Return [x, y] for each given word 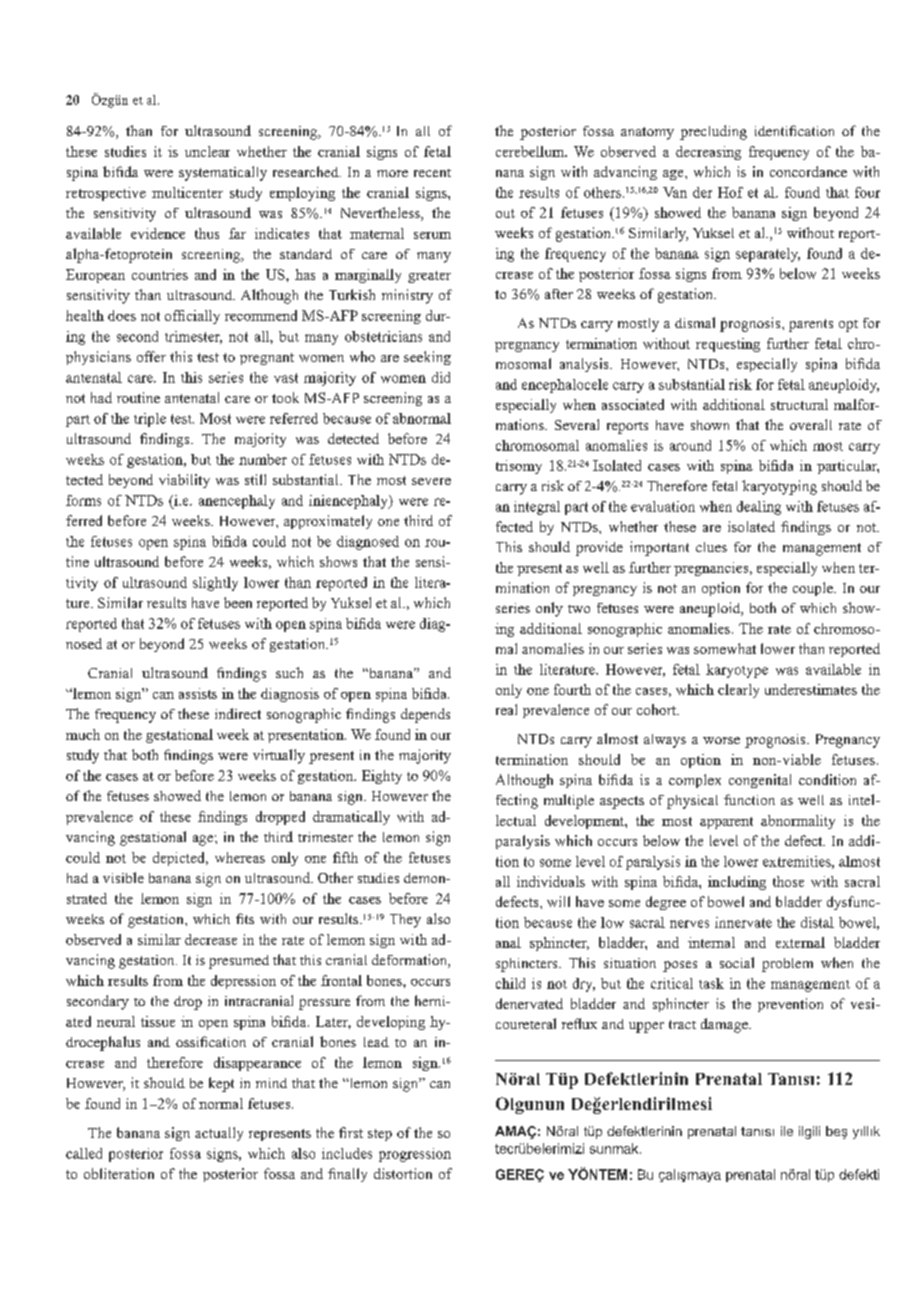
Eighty [382, 777]
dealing [759, 508]
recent [432, 173]
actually [219, 1134]
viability [184, 481]
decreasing [708, 153]
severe [431, 481]
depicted [180, 859]
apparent [726, 823]
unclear [207, 151]
